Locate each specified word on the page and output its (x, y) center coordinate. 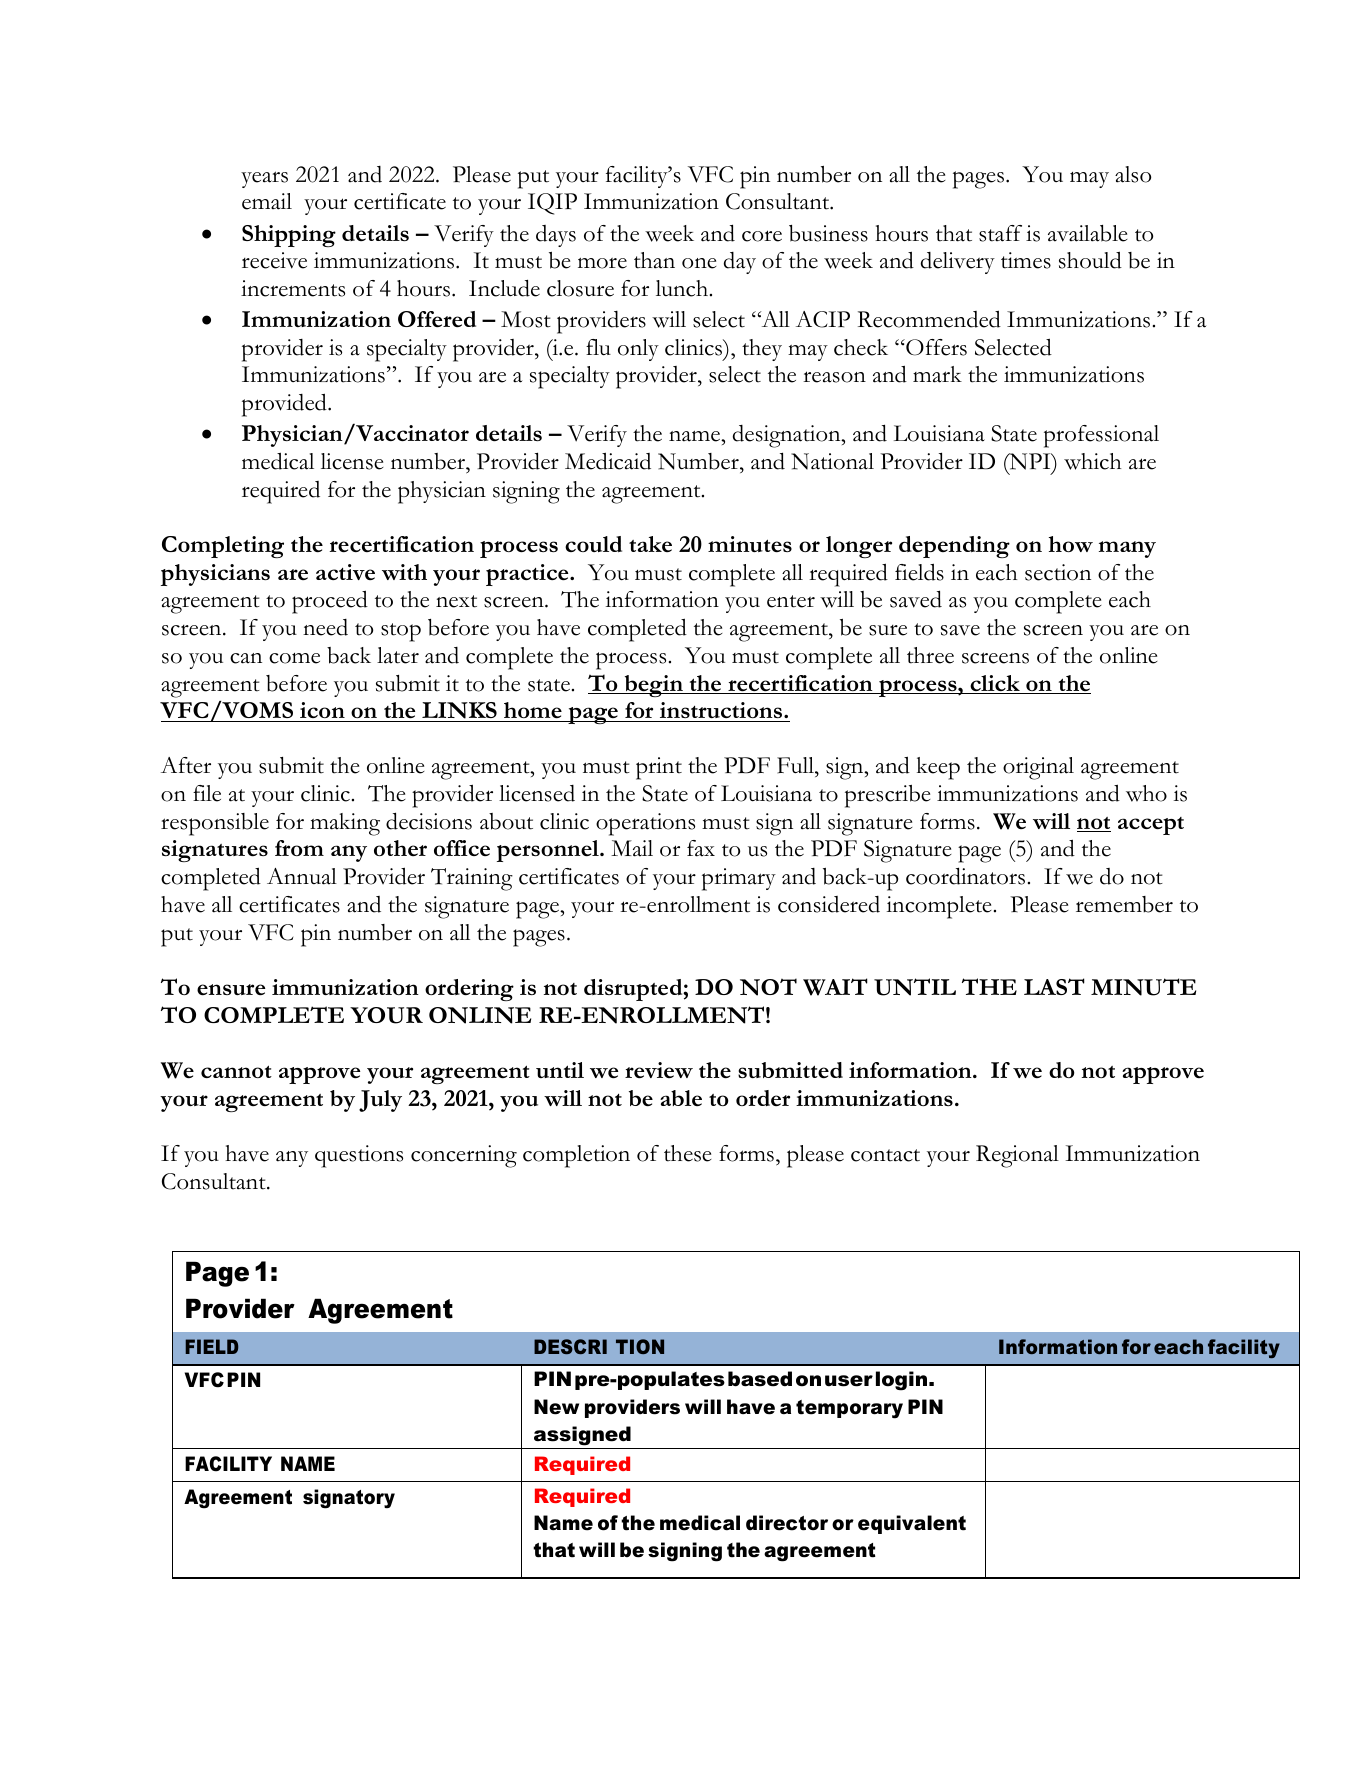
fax (701, 848)
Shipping (289, 236)
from (299, 848)
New (556, 1407)
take (650, 544)
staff (1000, 233)
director (787, 1523)
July (380, 1101)
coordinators (965, 876)
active (345, 572)
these (688, 1153)
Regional (1017, 1156)
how (1071, 544)
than (654, 260)
